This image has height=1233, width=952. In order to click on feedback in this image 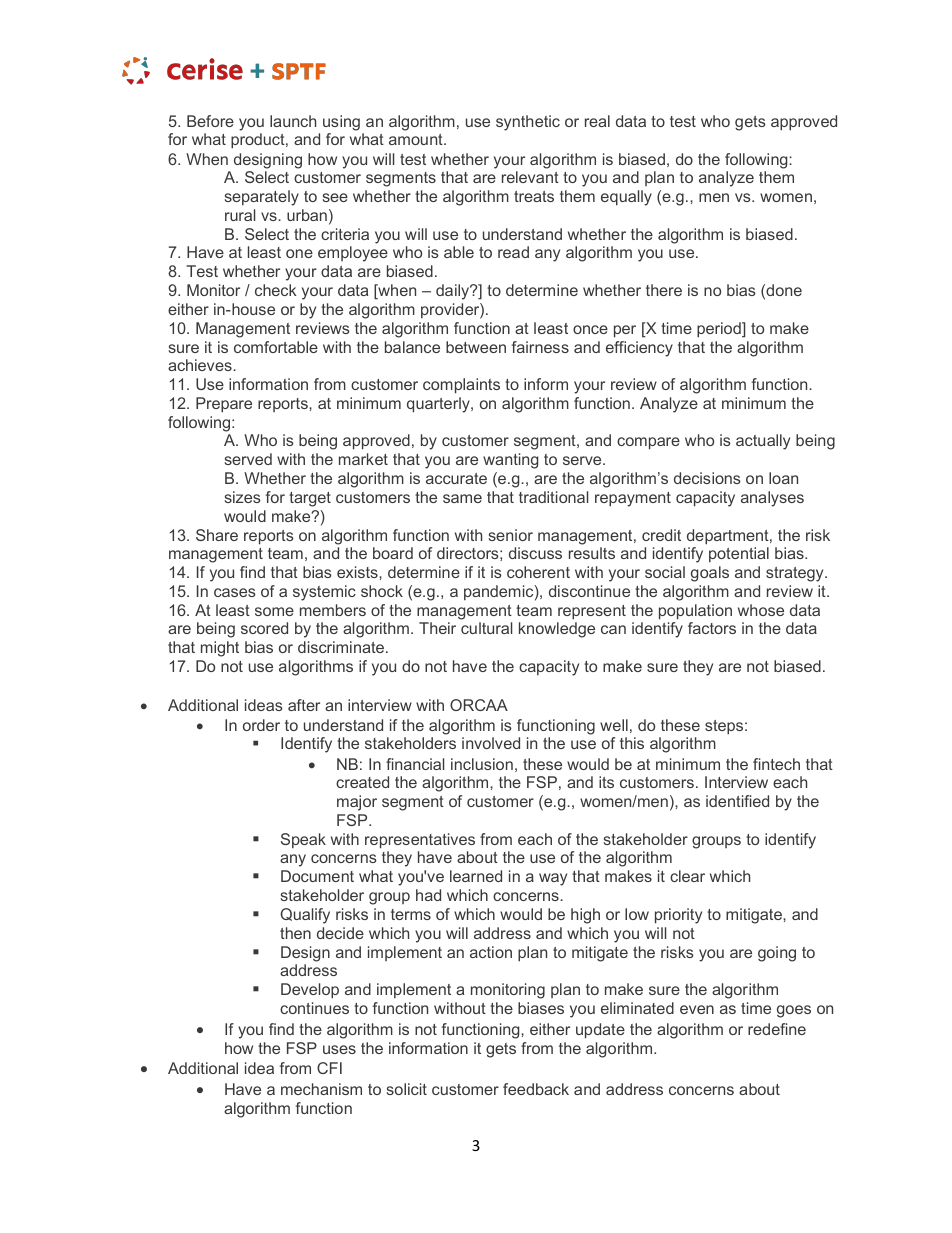, I will do `click(536, 1089)`.
